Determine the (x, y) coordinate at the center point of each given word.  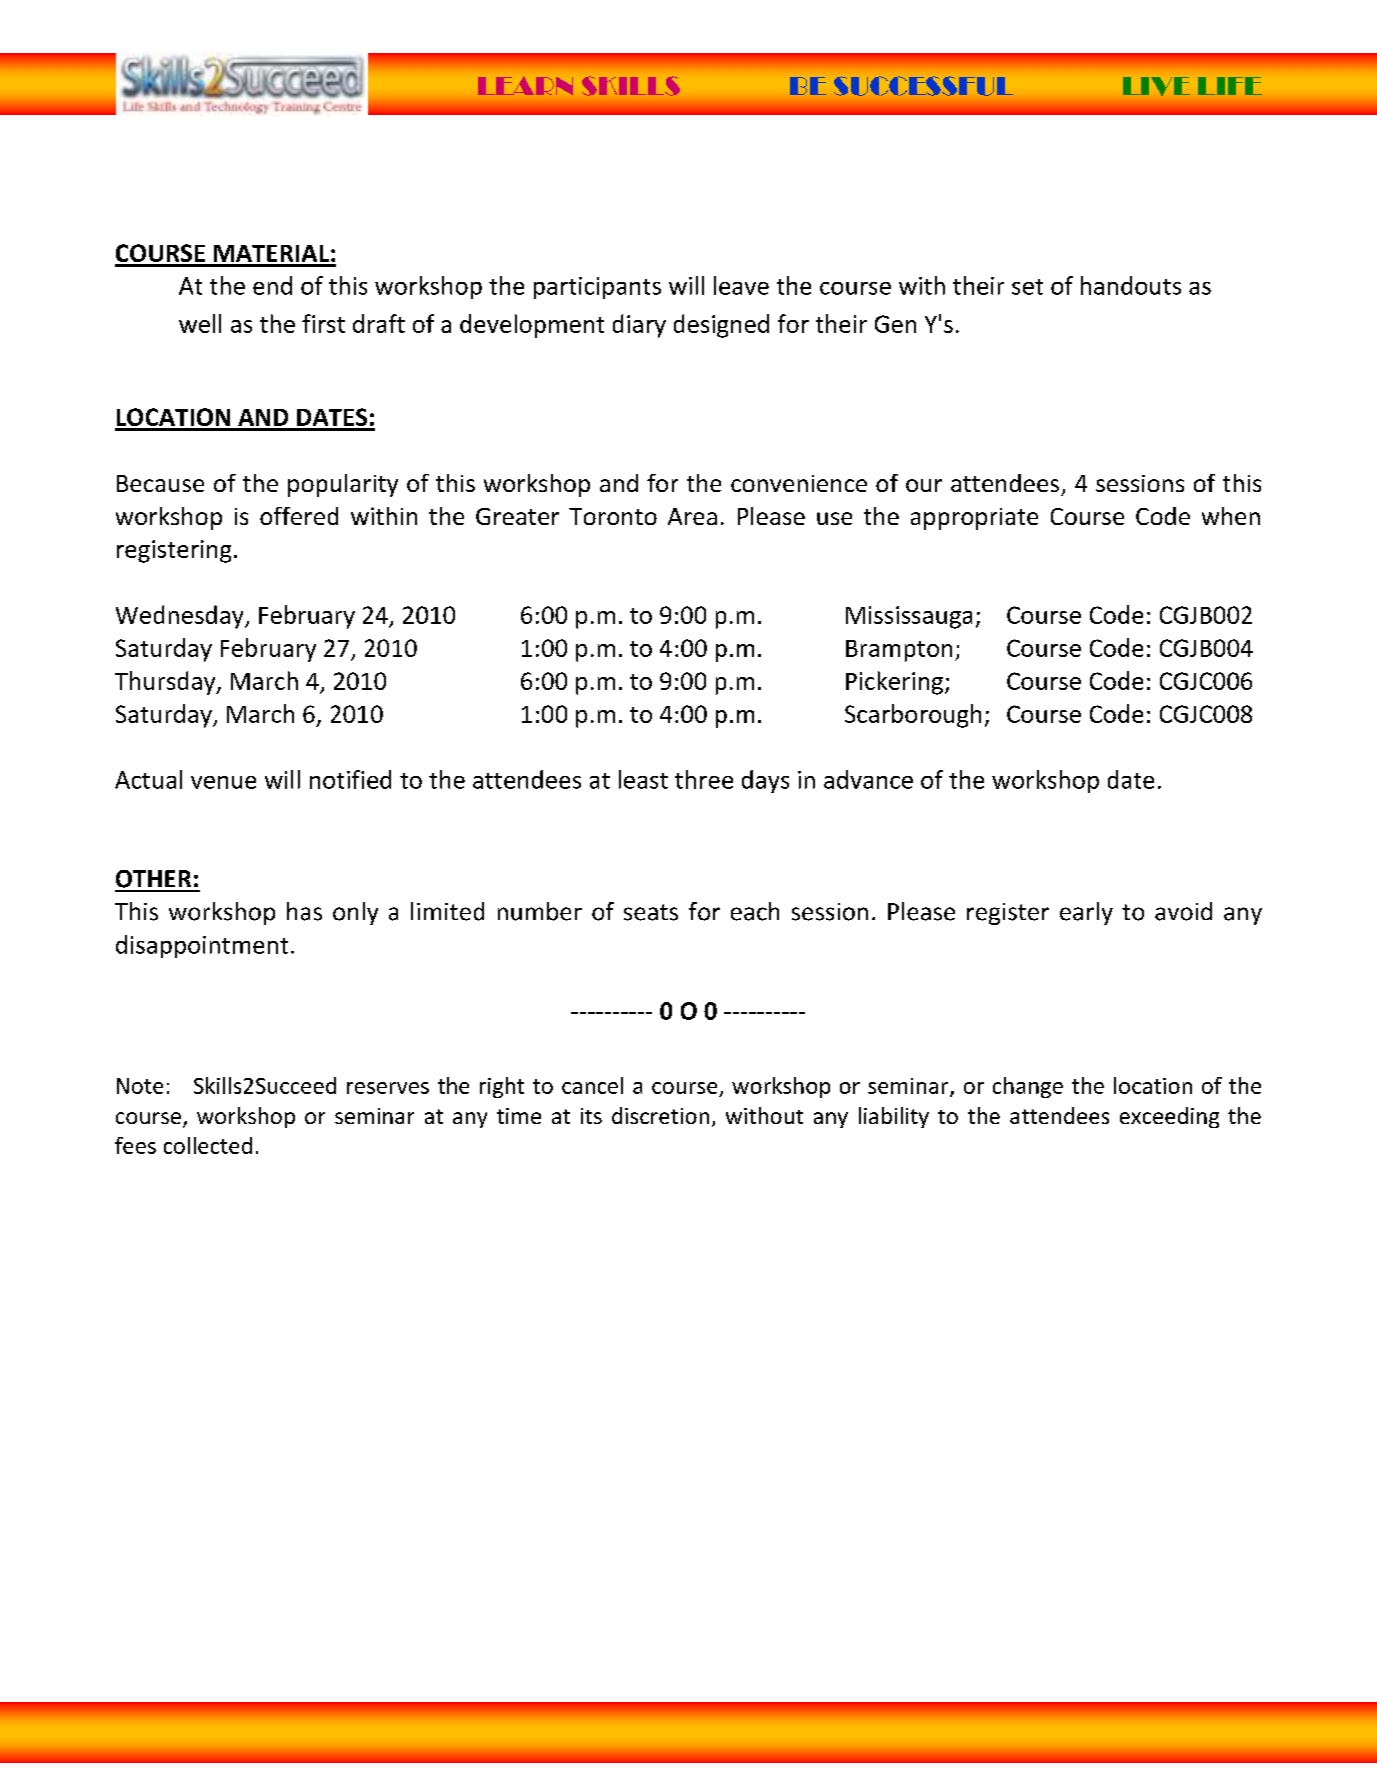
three (704, 779)
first (323, 323)
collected (208, 1145)
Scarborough (913, 716)
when (1231, 516)
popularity (343, 485)
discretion (660, 1115)
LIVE (1156, 86)
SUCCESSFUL (923, 86)
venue (223, 782)
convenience (799, 483)
